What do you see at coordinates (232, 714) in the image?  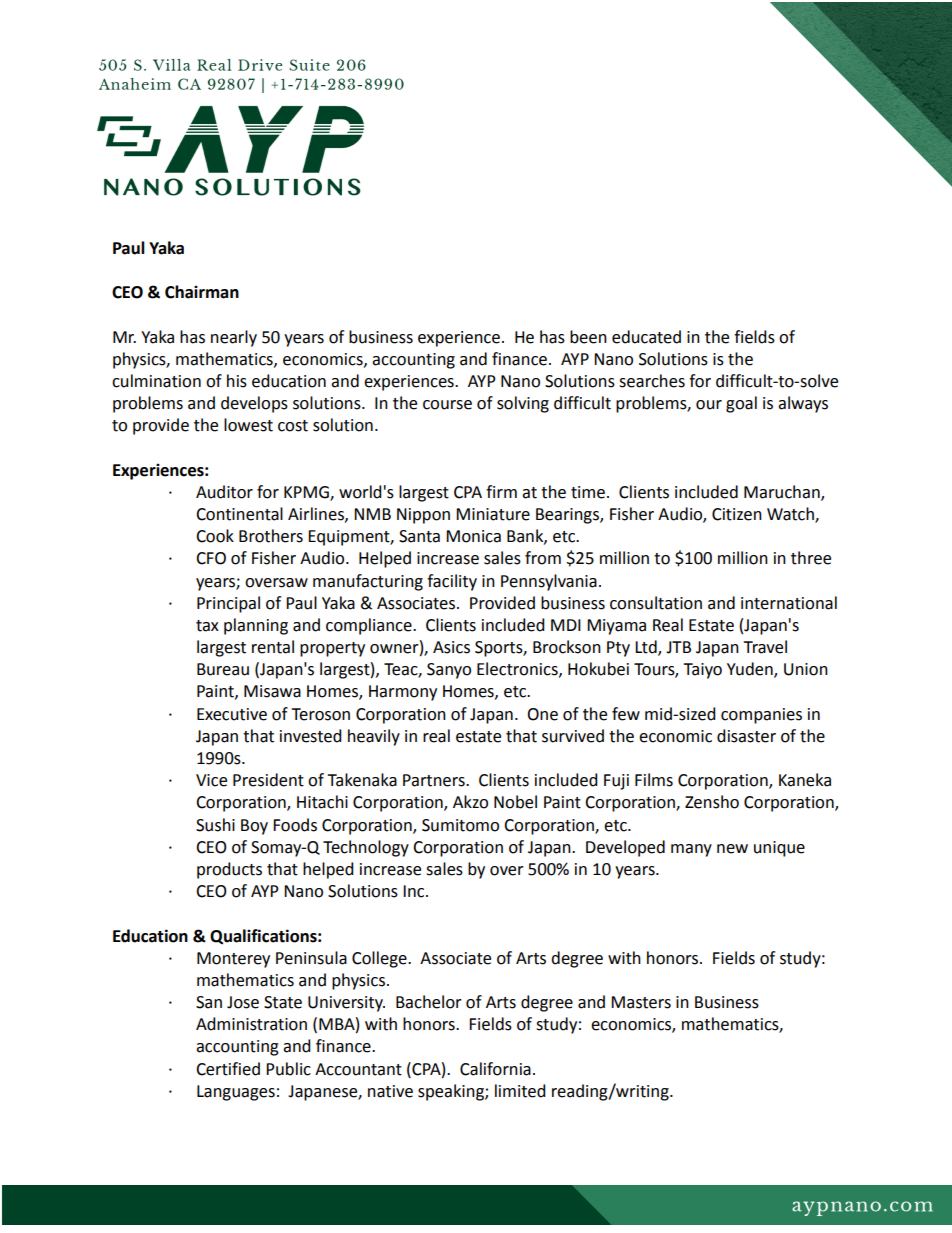 I see `Executive` at bounding box center [232, 714].
